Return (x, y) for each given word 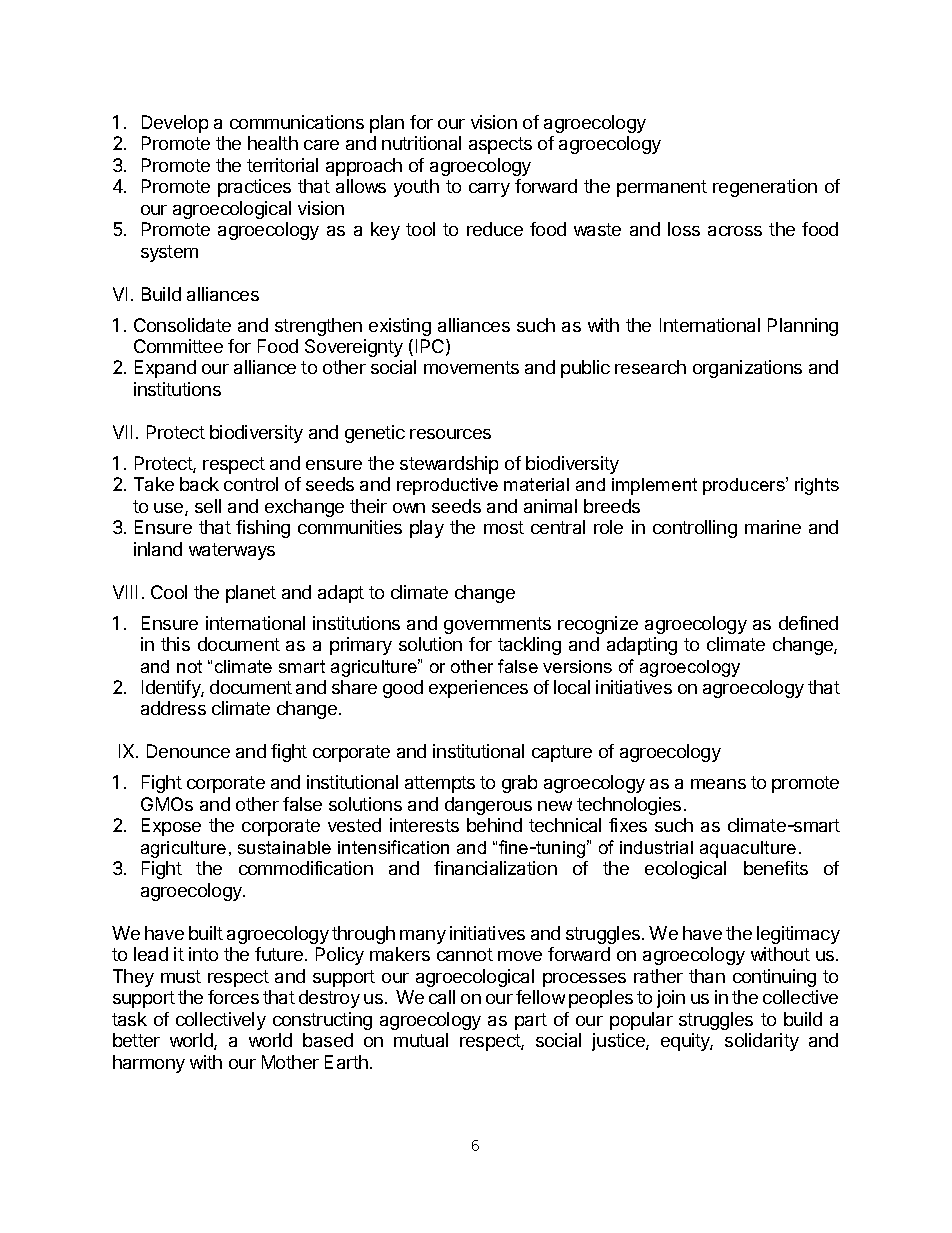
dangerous (488, 806)
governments (497, 625)
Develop (175, 124)
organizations (747, 369)
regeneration (765, 188)
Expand (165, 369)
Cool (169, 592)
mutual (421, 1040)
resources (450, 434)
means (718, 784)
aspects (500, 145)
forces (233, 997)
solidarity (762, 1042)
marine (773, 527)
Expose (171, 827)
